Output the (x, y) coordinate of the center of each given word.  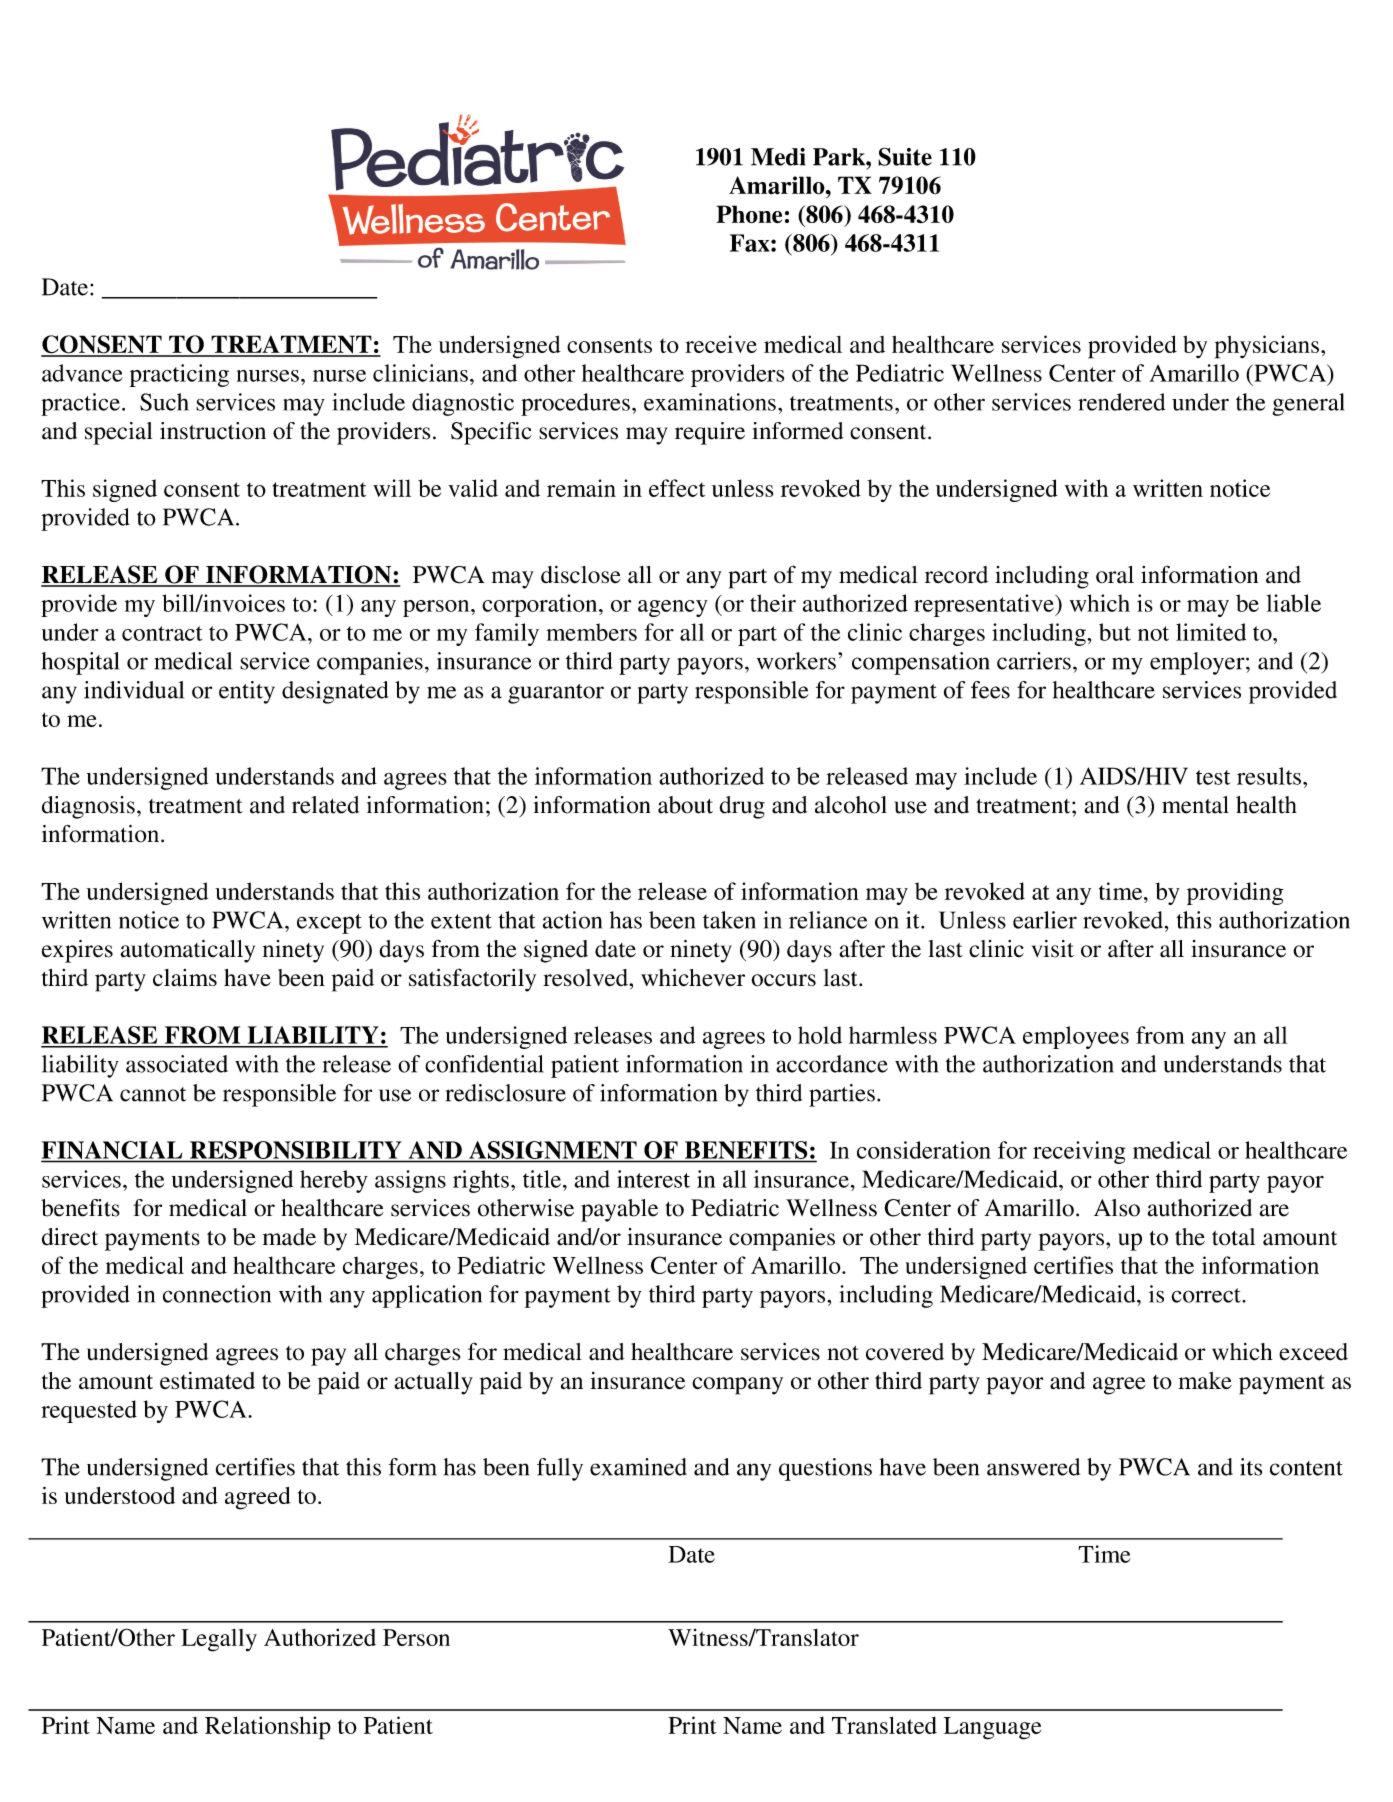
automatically (187, 951)
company (737, 1386)
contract (162, 633)
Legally (219, 1640)
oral (1115, 575)
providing (1235, 893)
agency (673, 608)
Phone (749, 214)
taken (729, 920)
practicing (179, 375)
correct (1207, 1295)
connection (217, 1294)
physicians (1267, 347)
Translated (884, 1725)
